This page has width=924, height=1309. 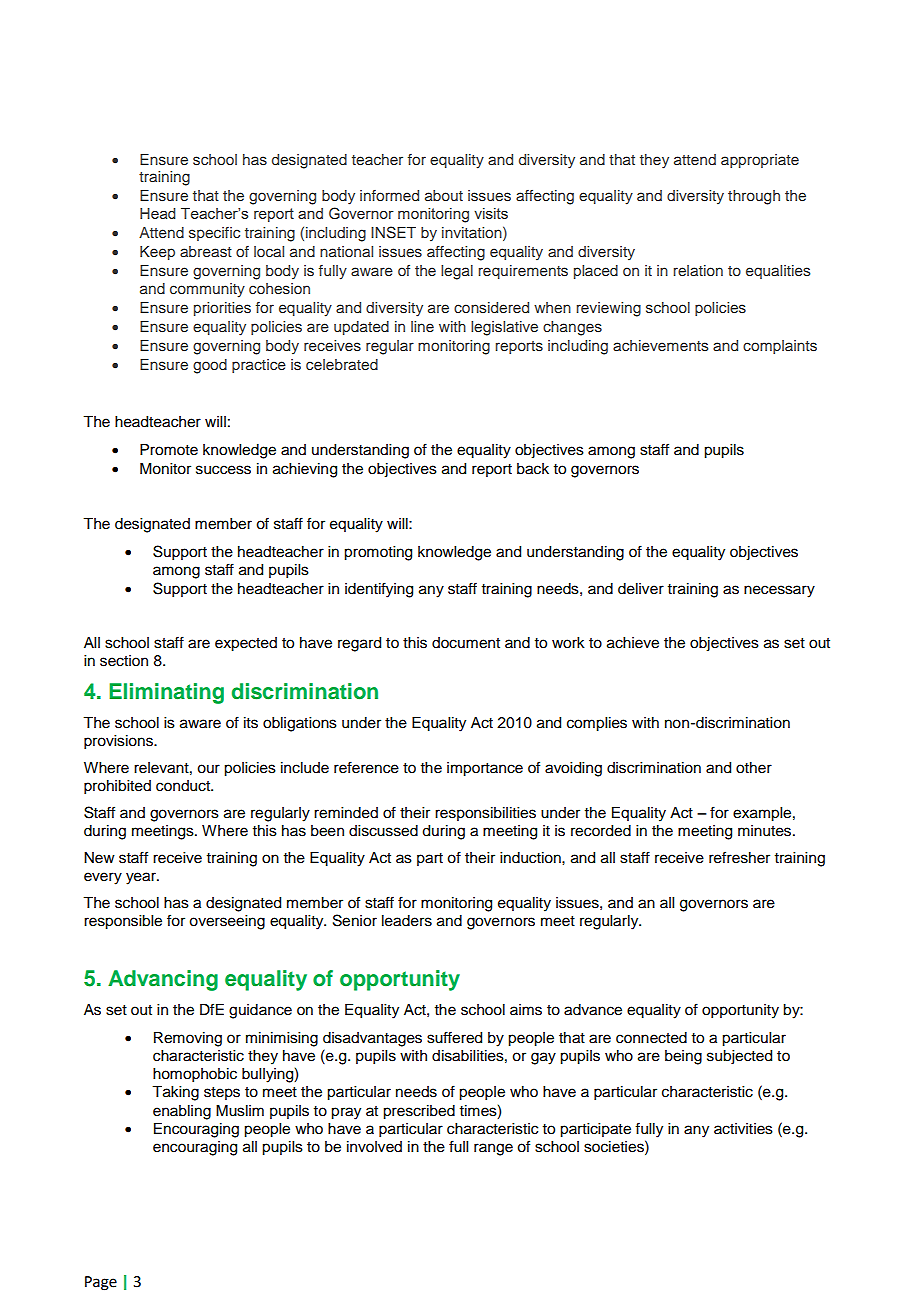 What do you see at coordinates (378, 553) in the page?
I see `promoting` at bounding box center [378, 553].
